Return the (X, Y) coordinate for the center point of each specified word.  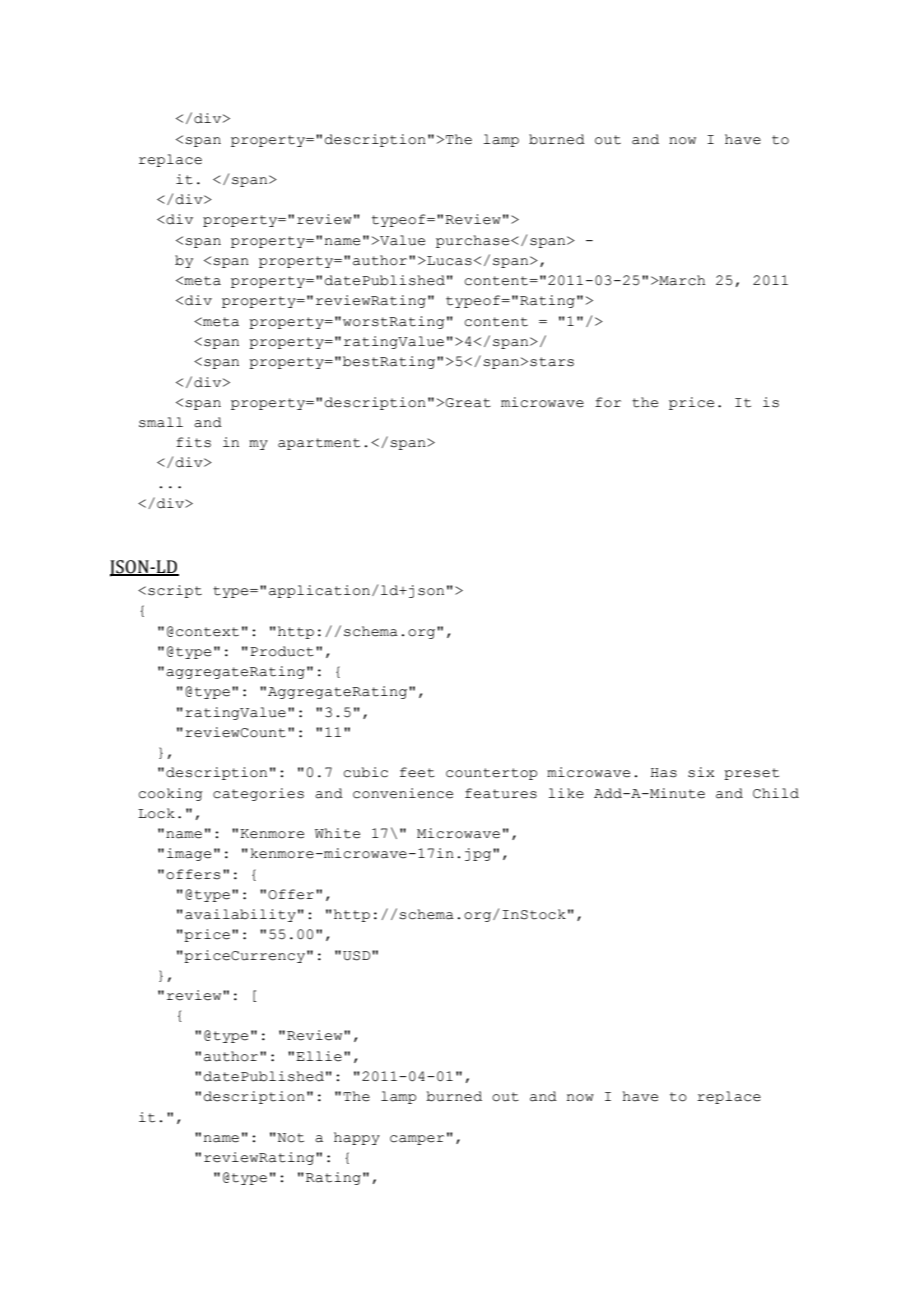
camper (417, 1140)
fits (193, 442)
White (337, 833)
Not (289, 1138)
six (701, 772)
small (161, 422)
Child (776, 793)
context (207, 632)
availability (240, 915)
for (608, 402)
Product (282, 651)
